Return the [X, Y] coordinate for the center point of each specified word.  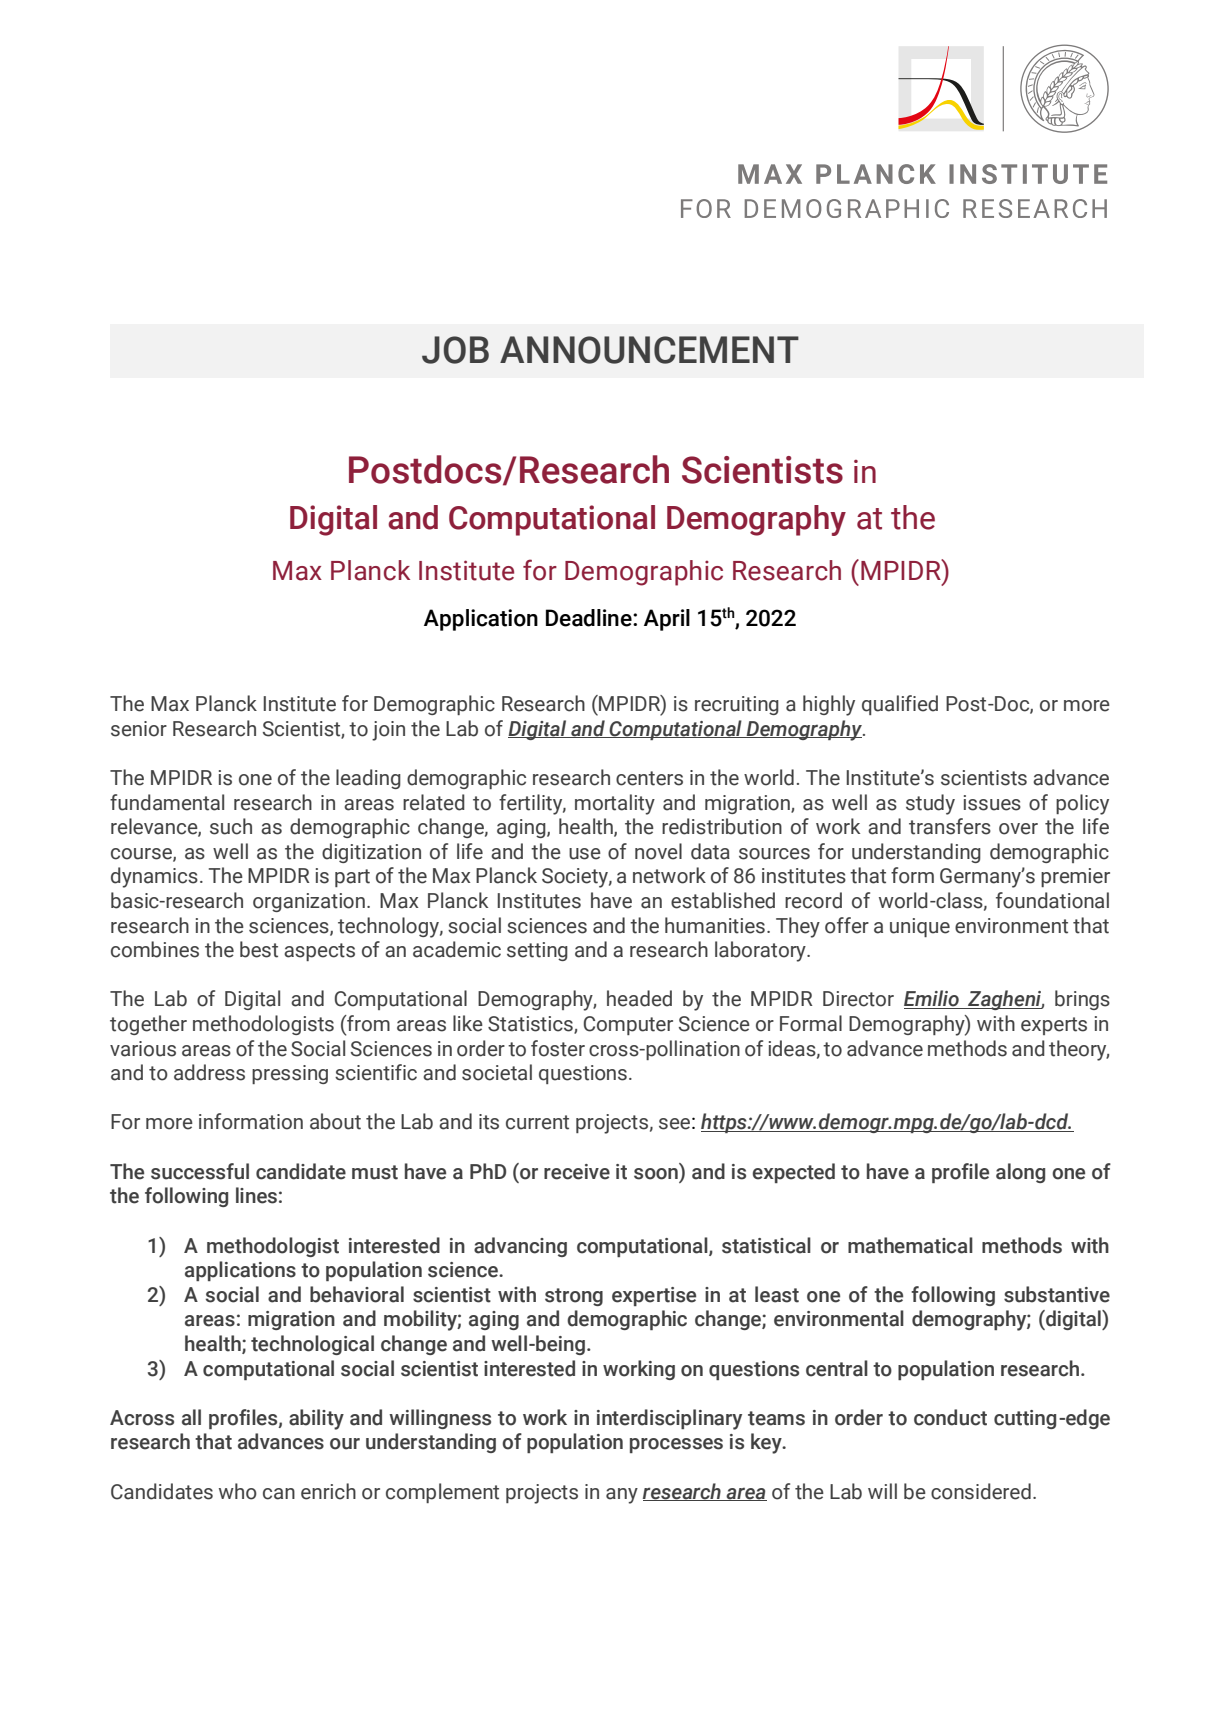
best [259, 949]
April [667, 620]
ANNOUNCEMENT [649, 350]
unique [920, 927]
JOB [455, 350]
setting [537, 951]
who [238, 1491]
